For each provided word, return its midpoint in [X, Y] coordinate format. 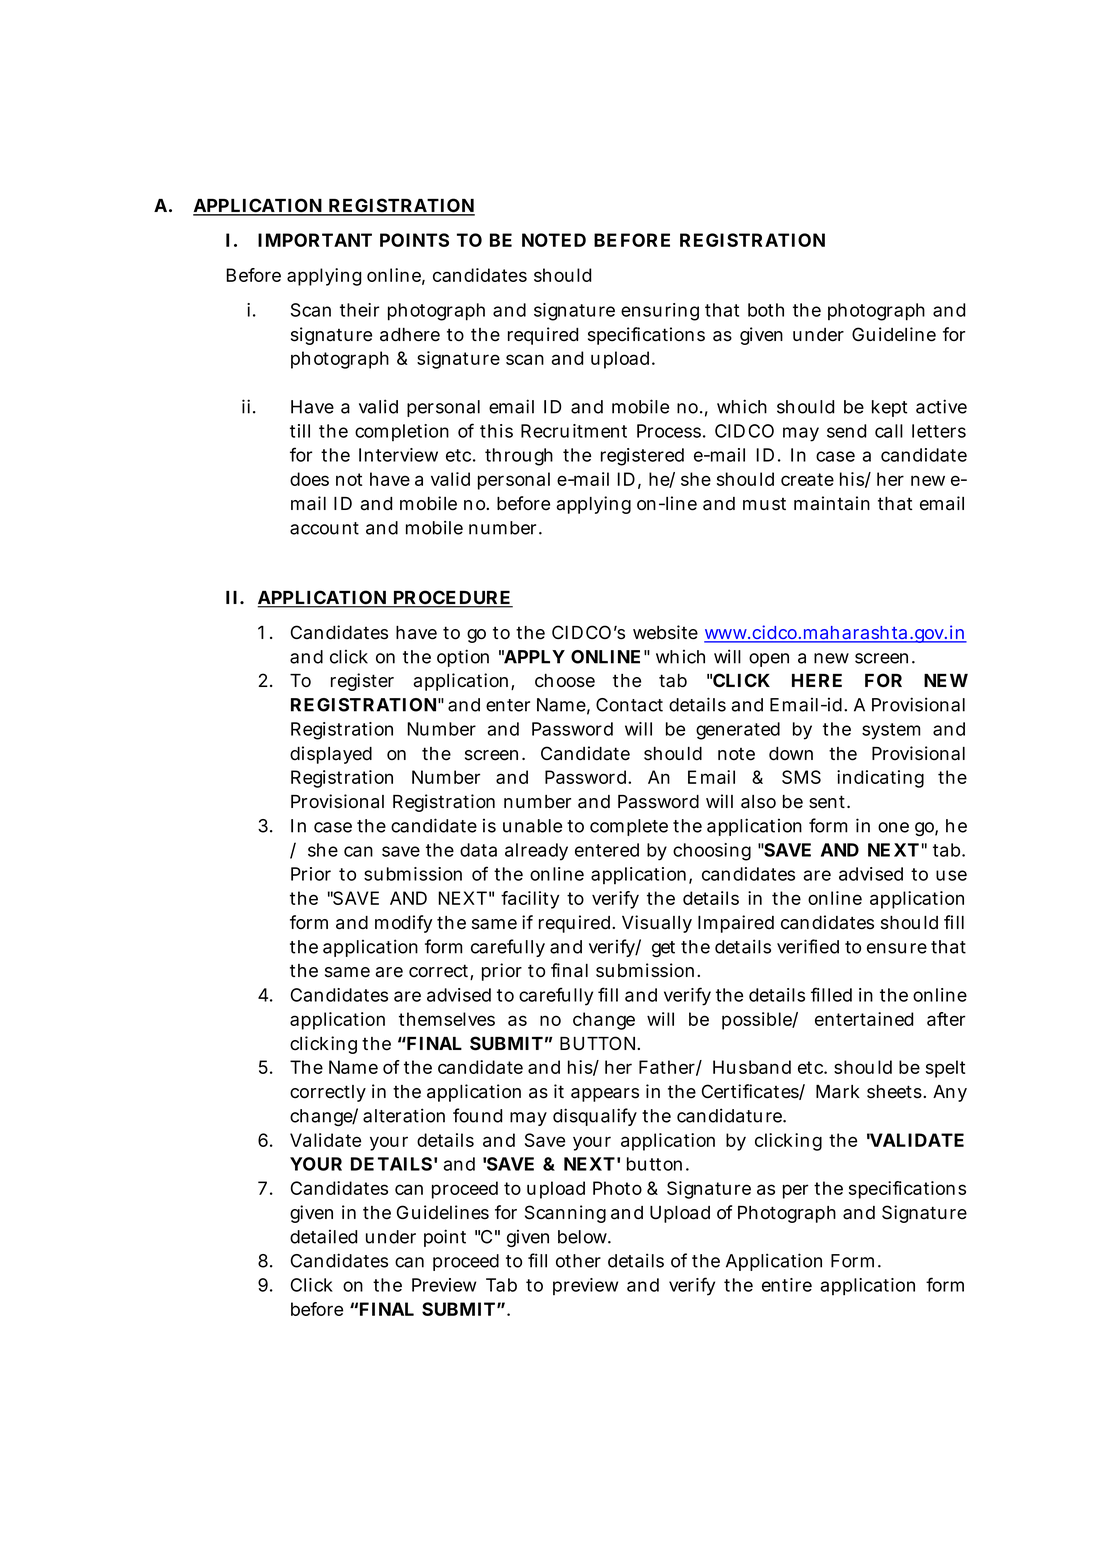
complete [629, 827]
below [582, 1237]
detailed [323, 1236]
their [359, 310]
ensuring [660, 312]
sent [827, 802]
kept [889, 408]
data [478, 850]
